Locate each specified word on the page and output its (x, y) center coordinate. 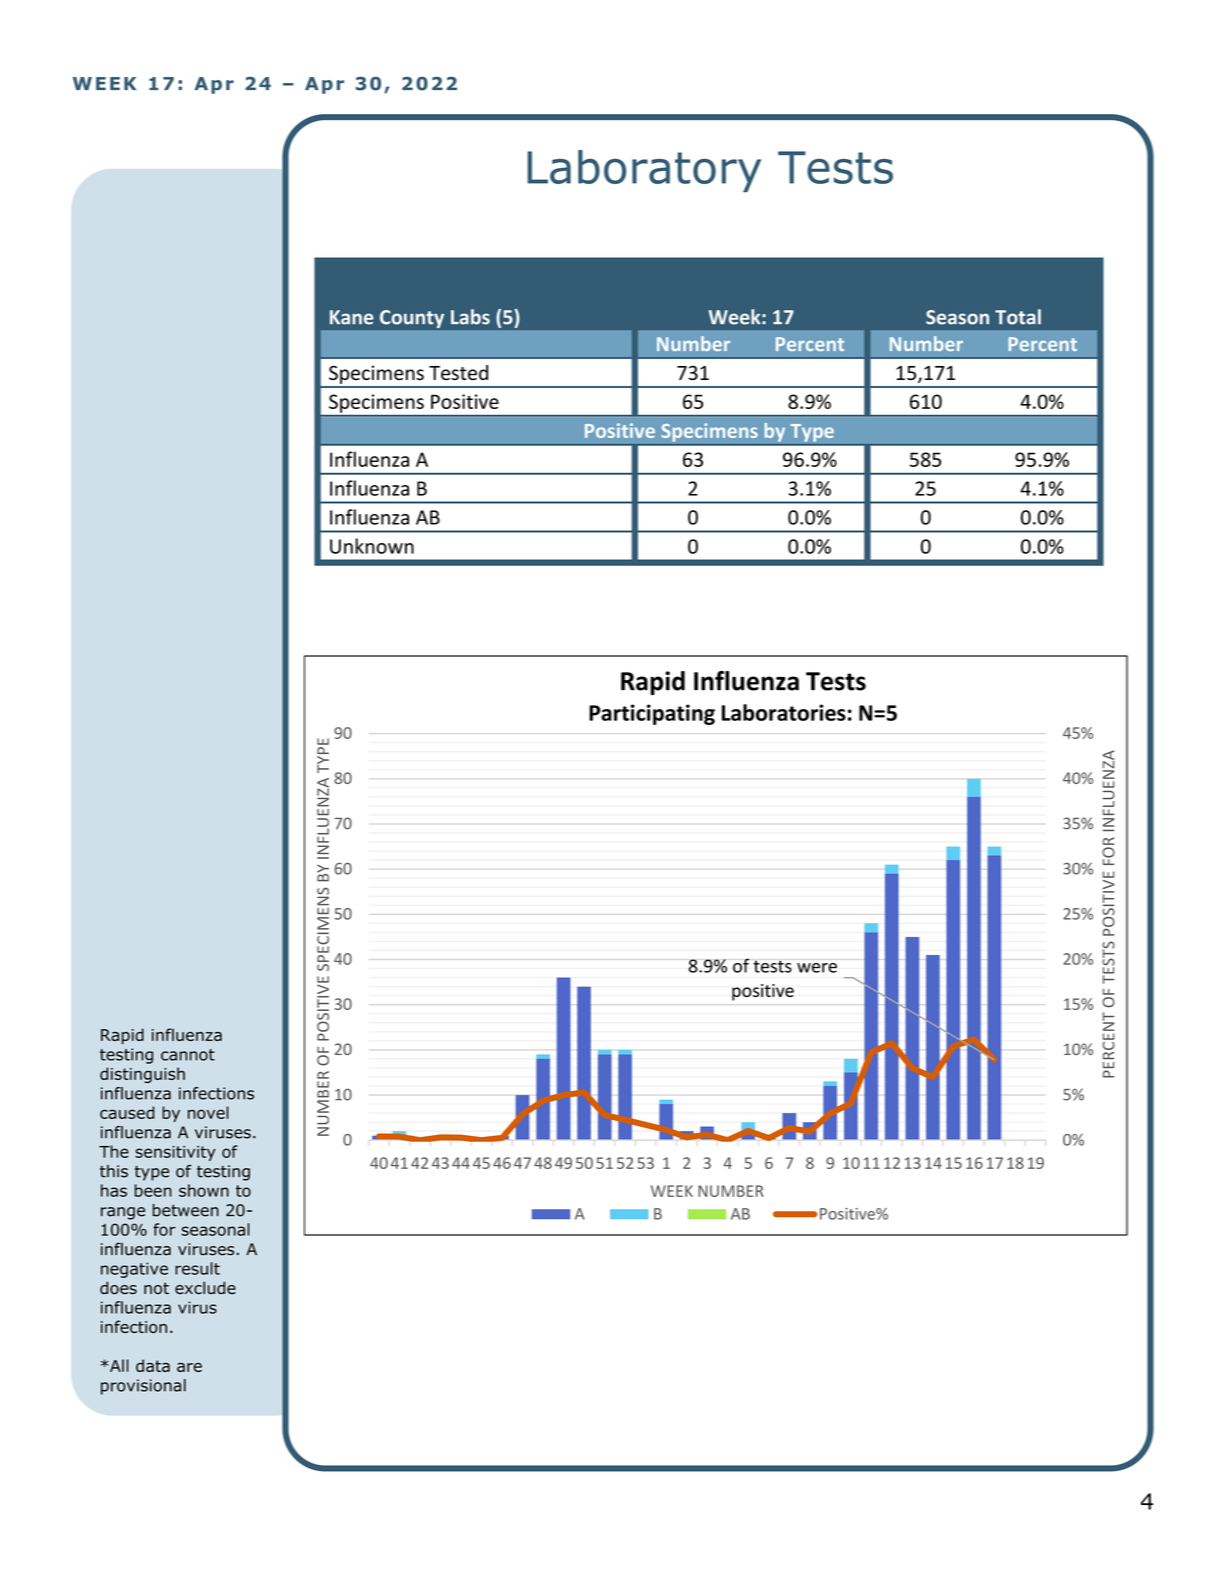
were (817, 968)
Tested (458, 372)
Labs (470, 317)
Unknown (372, 546)
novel (208, 1112)
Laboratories (784, 712)
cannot (188, 1055)
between (186, 1210)
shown (204, 1190)
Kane (352, 317)
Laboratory (644, 171)
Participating (652, 714)
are (189, 1367)
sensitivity (175, 1153)
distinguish (142, 1075)
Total (1018, 317)
